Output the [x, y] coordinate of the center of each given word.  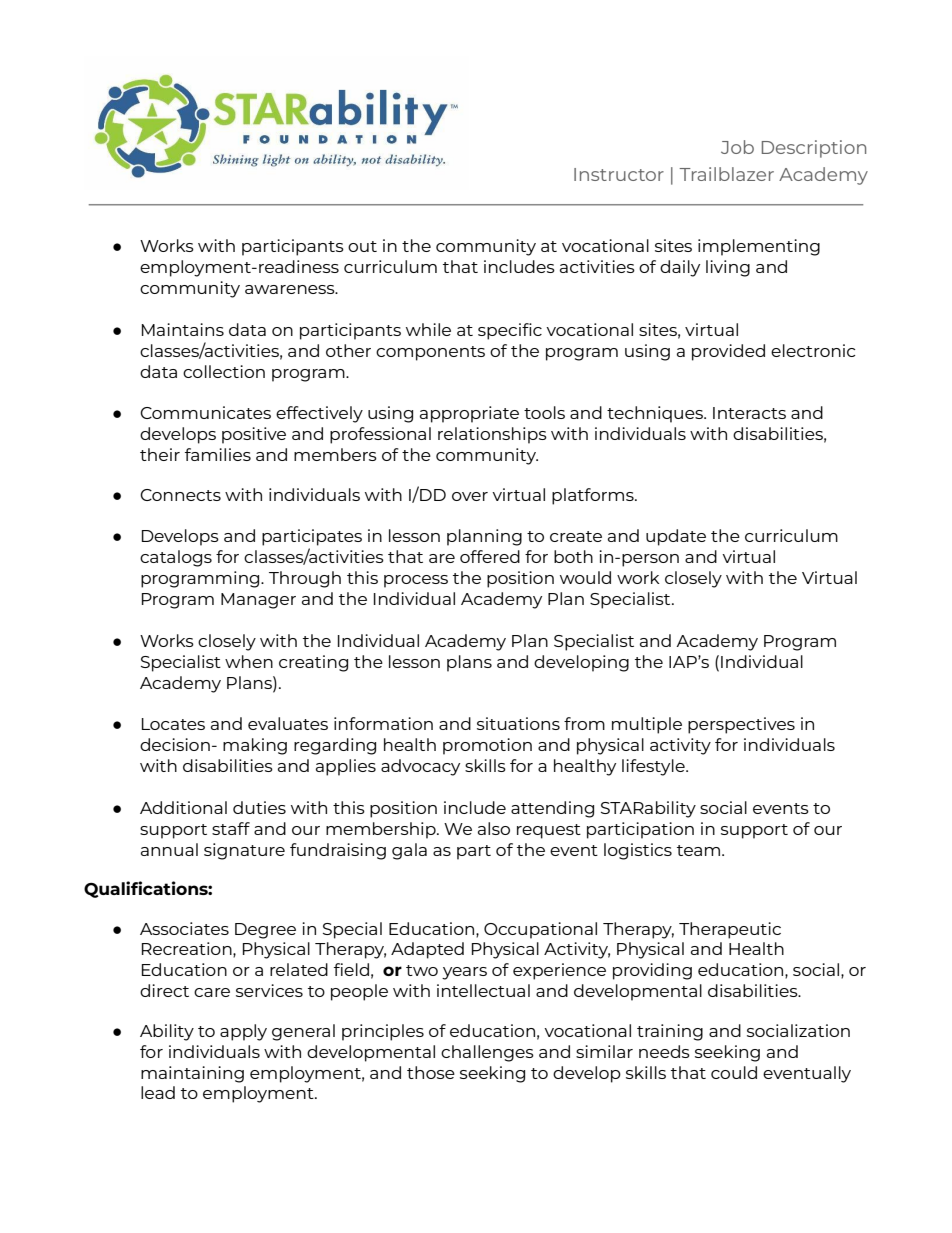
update [676, 537]
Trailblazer [726, 174]
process [416, 581]
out [362, 246]
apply [243, 1032]
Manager [258, 601]
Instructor [619, 174]
